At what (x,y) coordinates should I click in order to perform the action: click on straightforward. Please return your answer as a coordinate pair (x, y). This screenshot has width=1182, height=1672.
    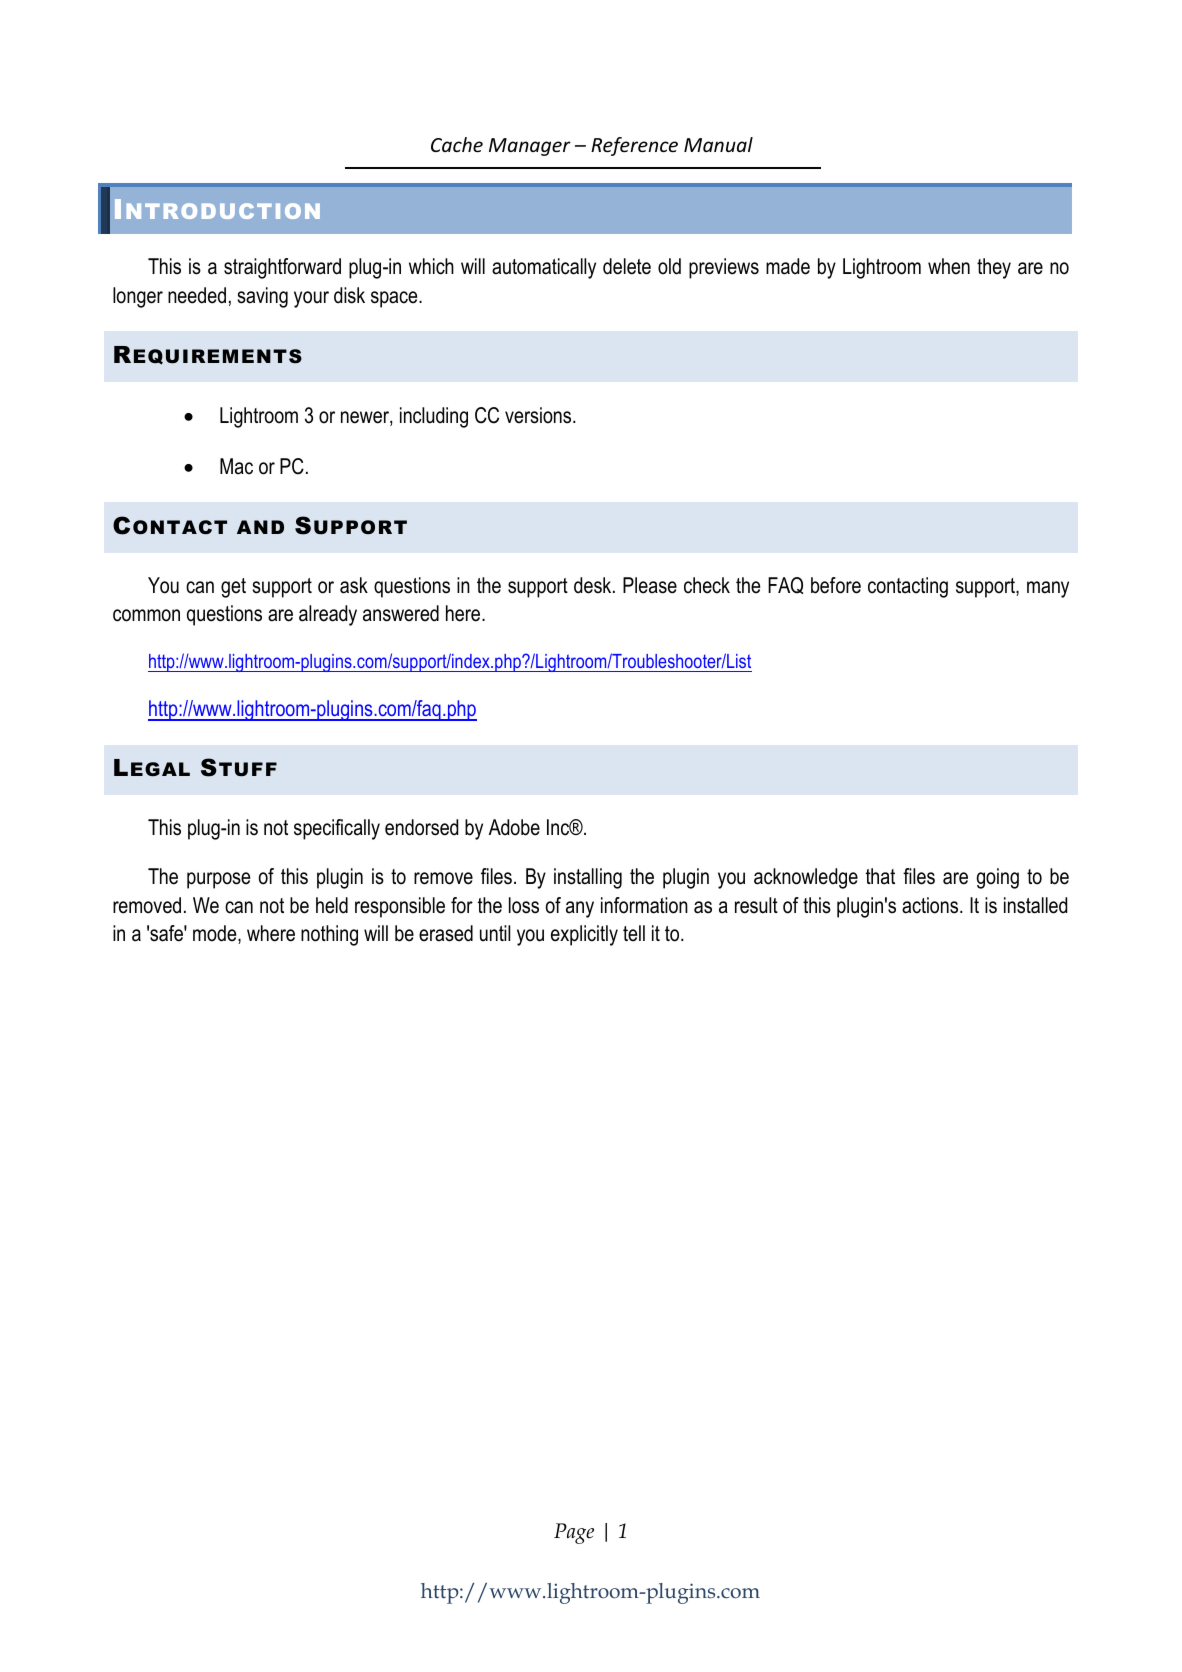
    Looking at the image, I should click on (282, 268).
